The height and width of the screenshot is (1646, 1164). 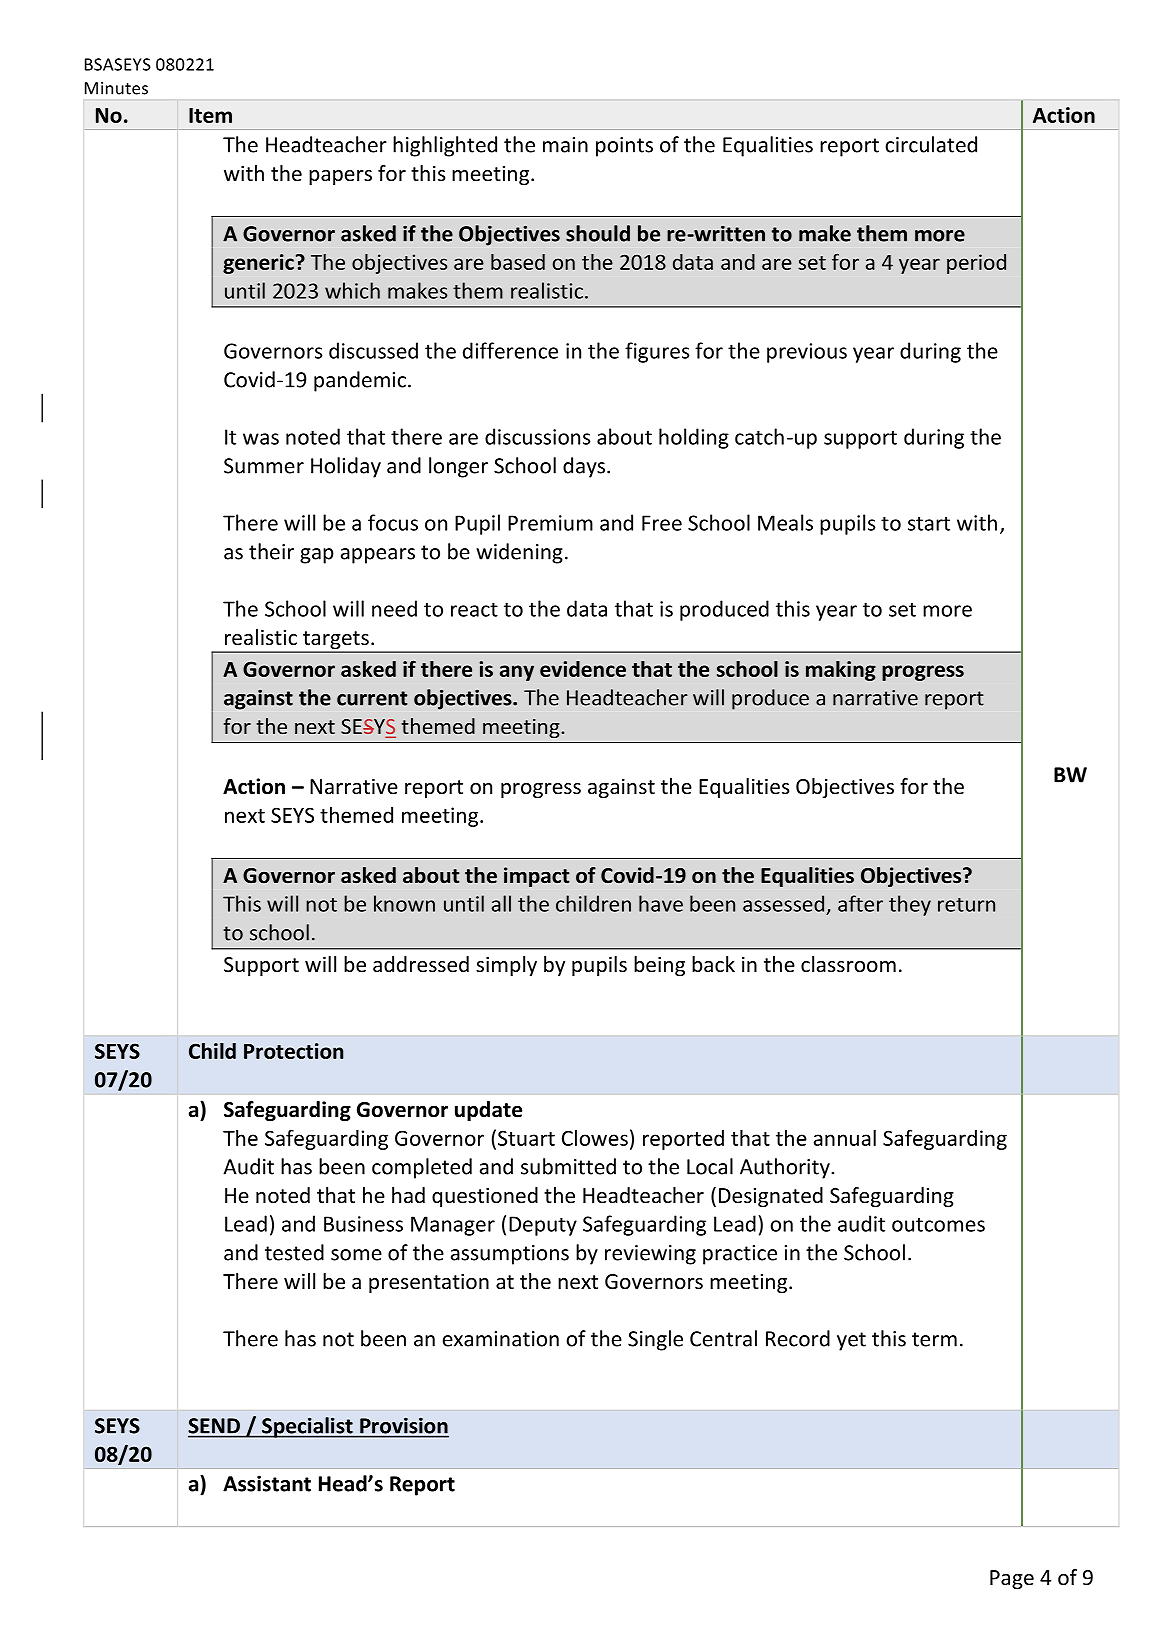 I want to click on classroom, so click(x=848, y=964).
